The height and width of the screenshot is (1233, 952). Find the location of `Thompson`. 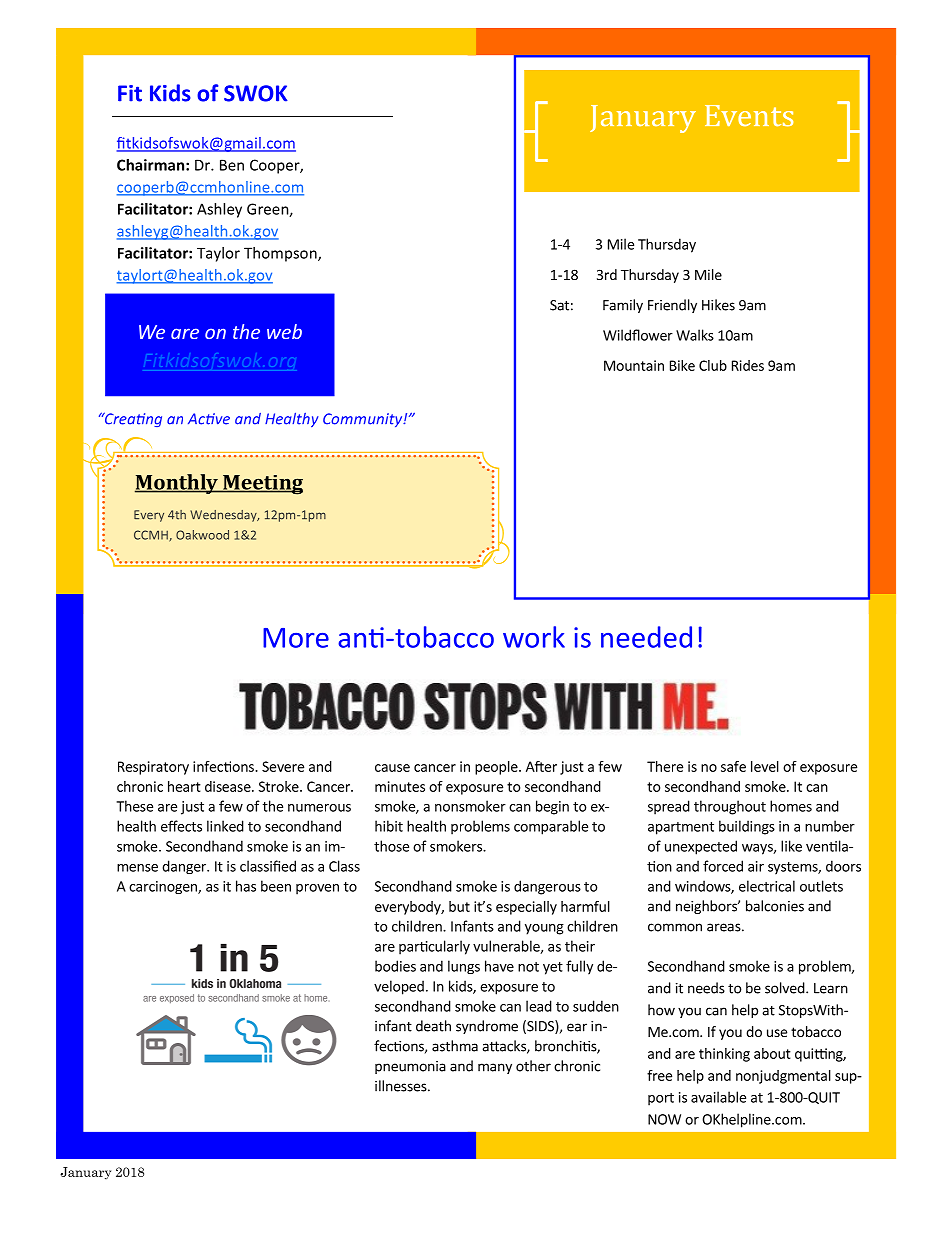

Thompson is located at coordinates (281, 254).
